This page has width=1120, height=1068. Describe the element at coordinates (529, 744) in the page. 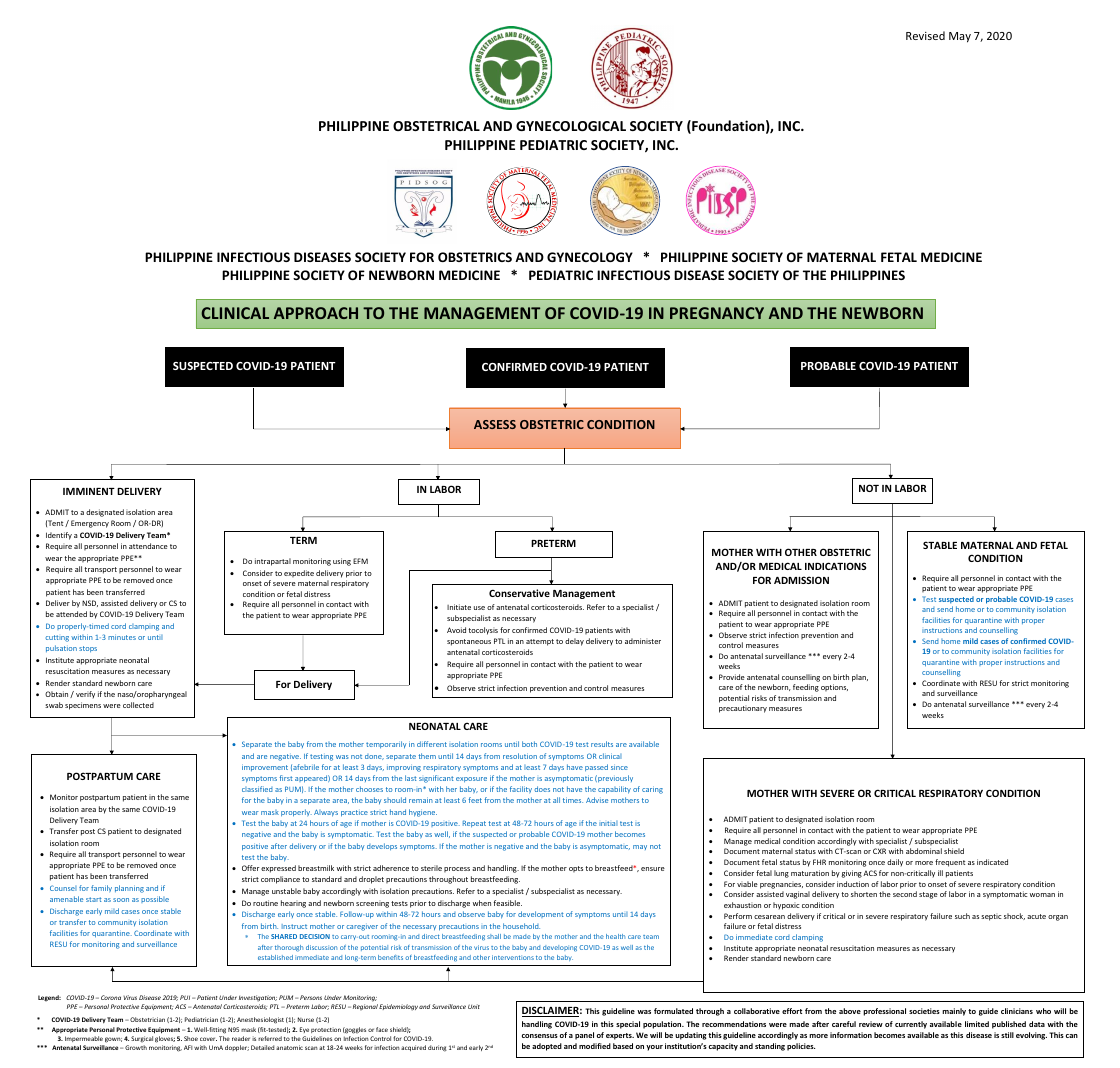

I see `both` at that location.
